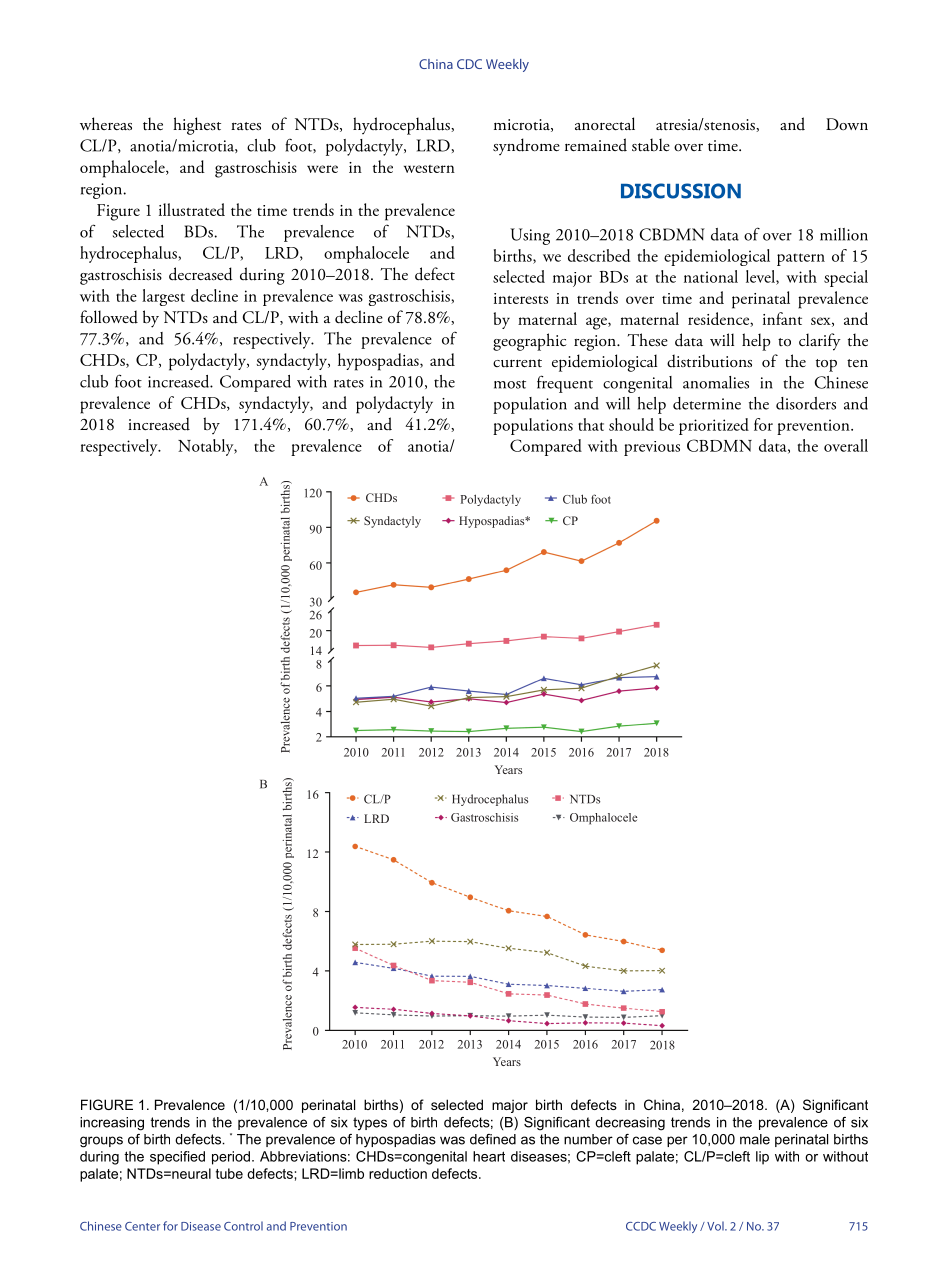 This image has height=1288, width=948. I want to click on increasing, so click(112, 1124).
